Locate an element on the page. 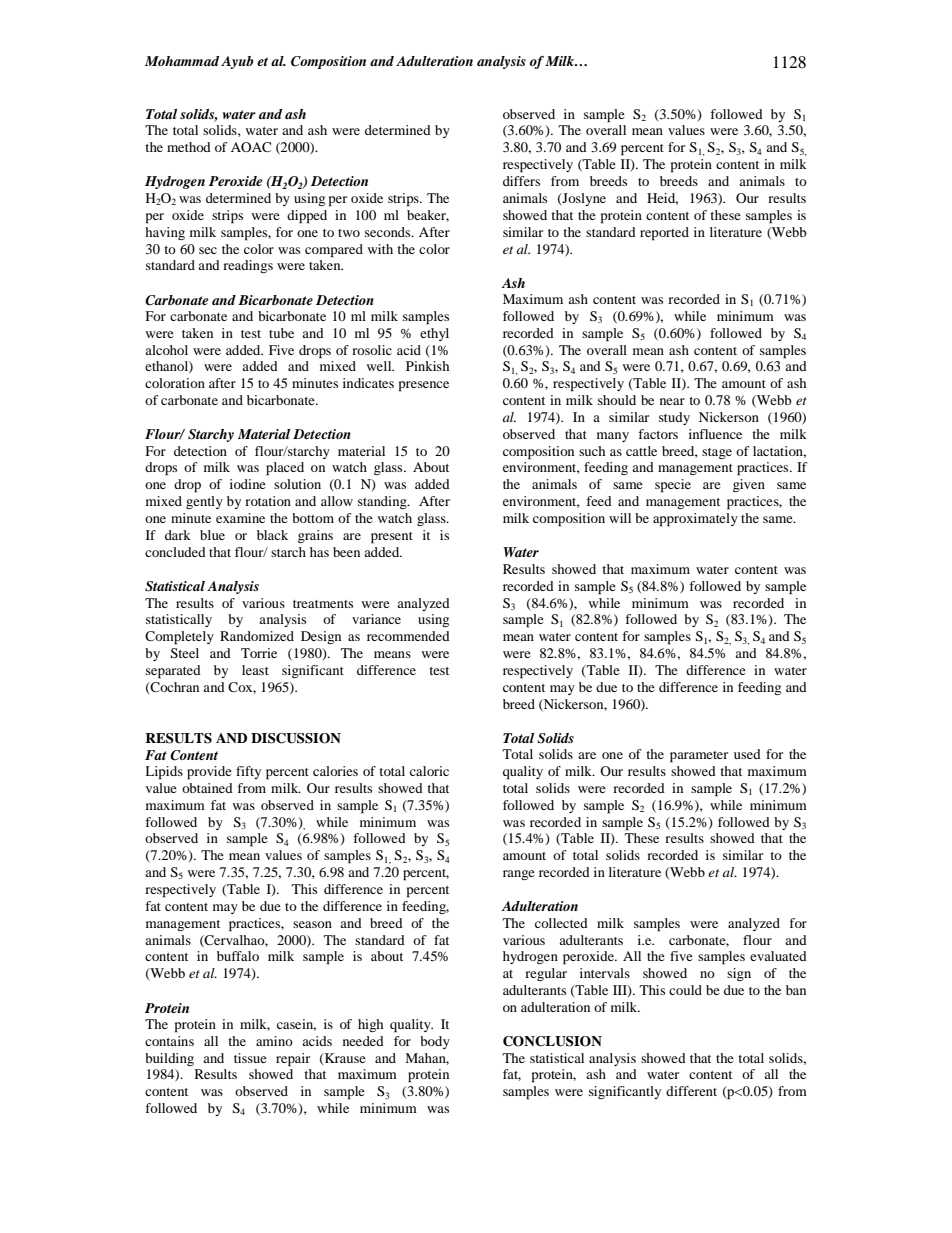  blue is located at coordinates (212, 535).
